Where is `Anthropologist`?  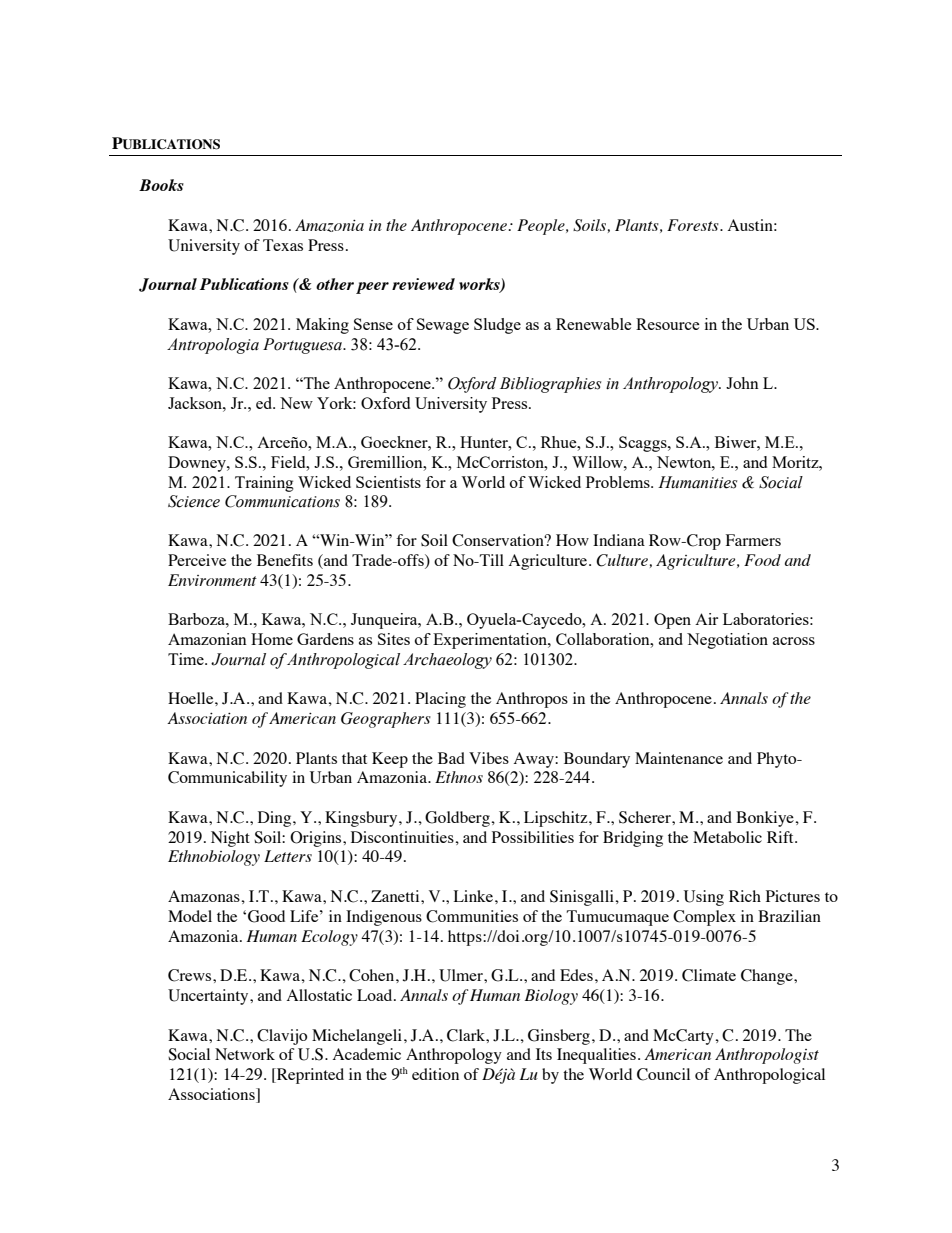
Anthropologist is located at coordinates (767, 1056).
